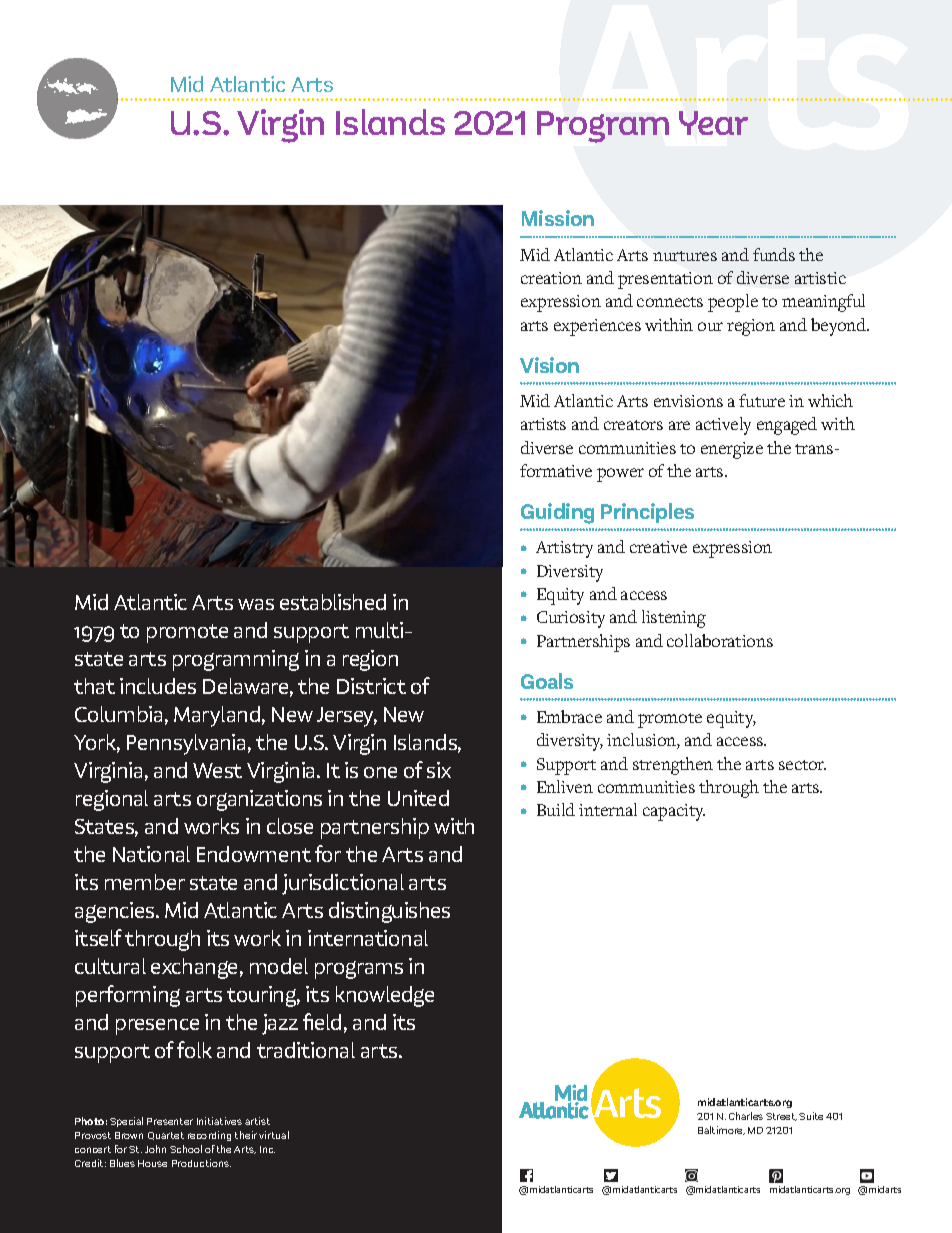  Describe the element at coordinates (547, 681) in the document. I see `Goals` at that location.
